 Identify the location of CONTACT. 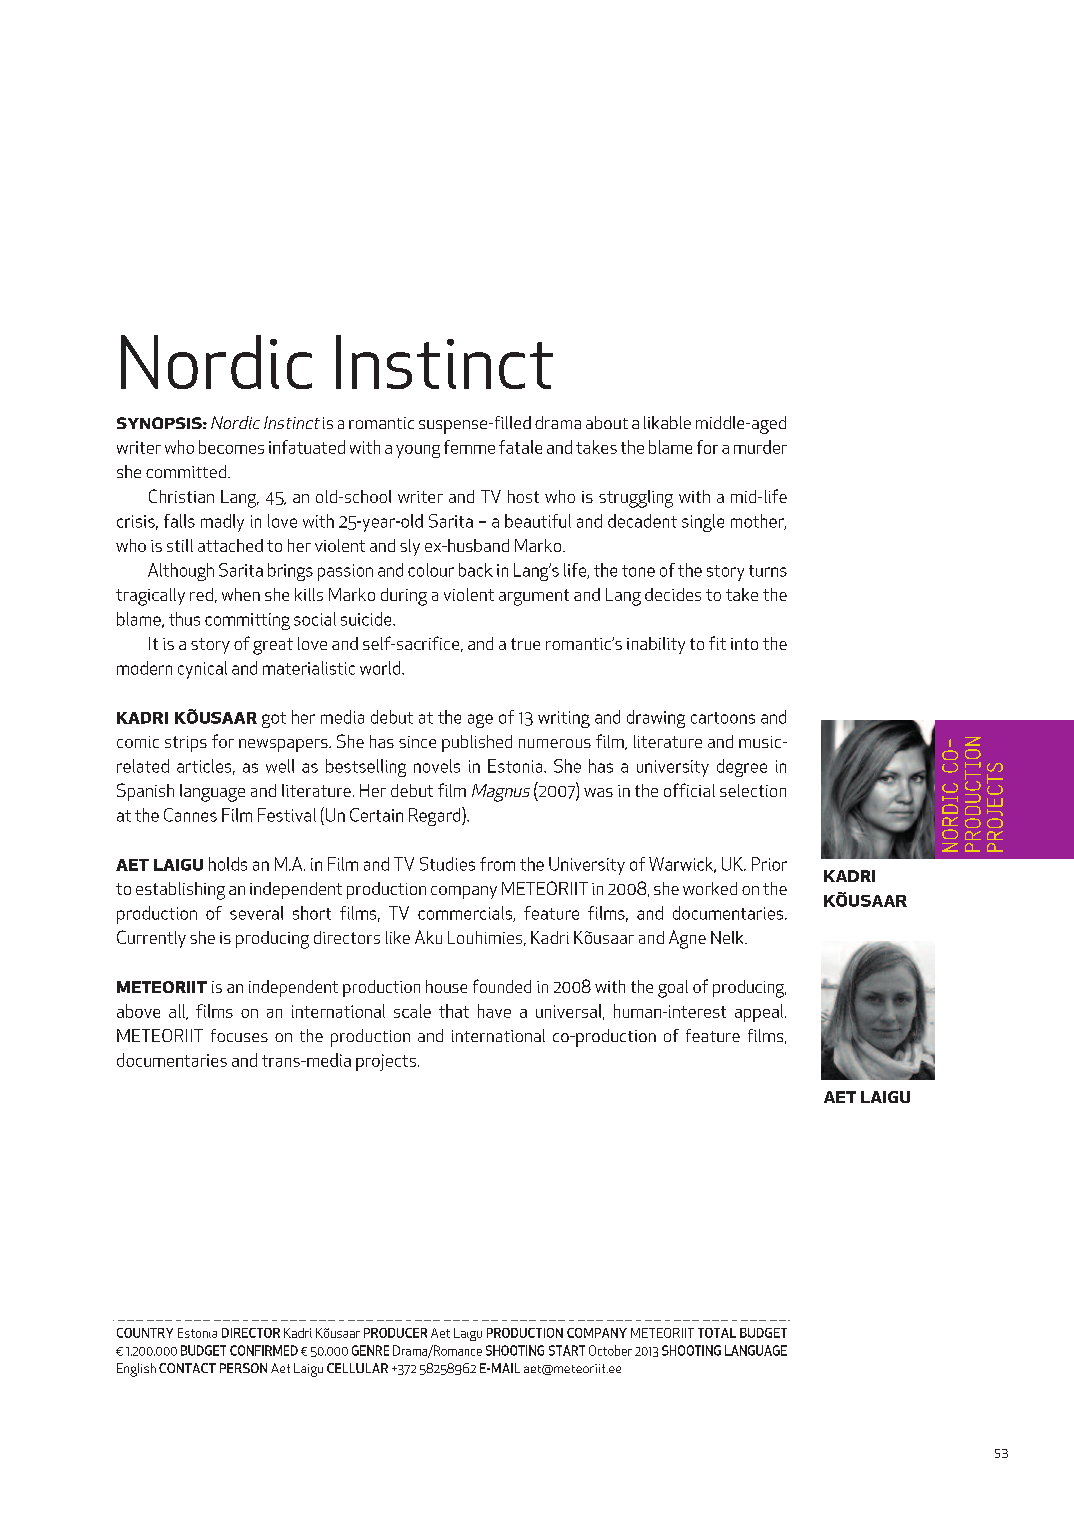
(187, 1368).
